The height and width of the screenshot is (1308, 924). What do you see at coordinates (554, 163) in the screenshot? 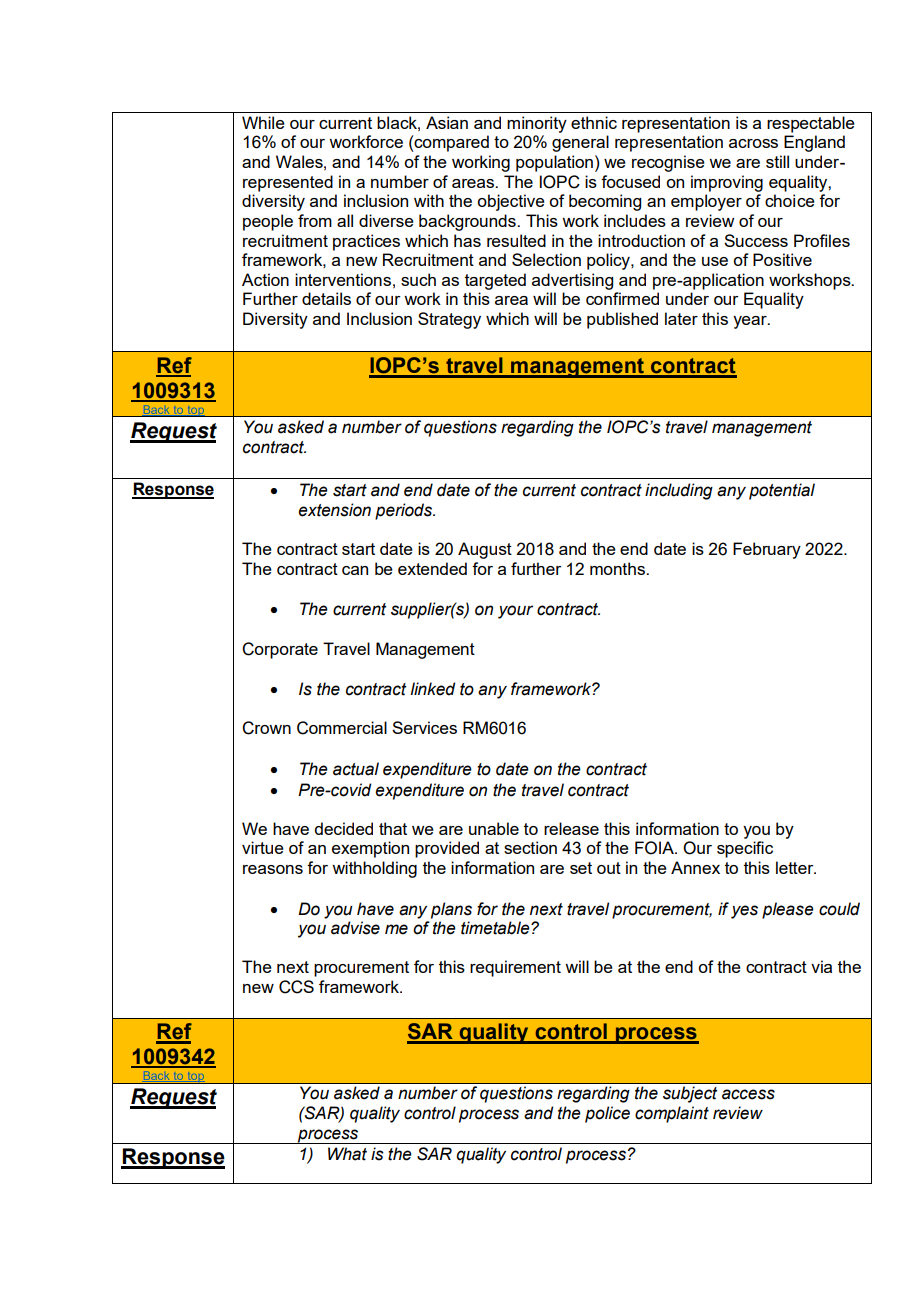
I see `population` at bounding box center [554, 163].
